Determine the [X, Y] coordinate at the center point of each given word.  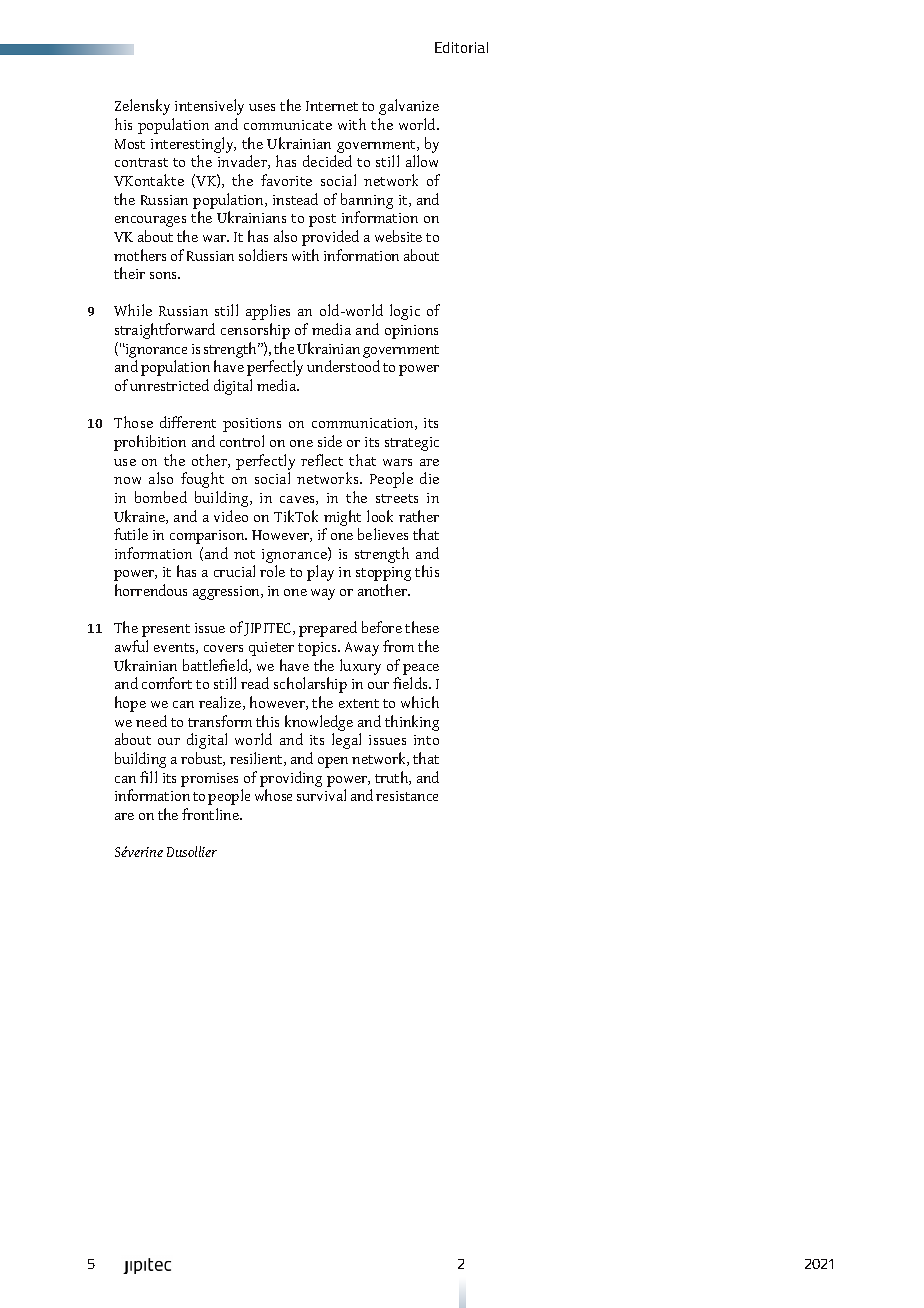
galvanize [409, 107]
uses [262, 107]
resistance [407, 796]
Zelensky [142, 107]
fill [148, 777]
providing [291, 779]
